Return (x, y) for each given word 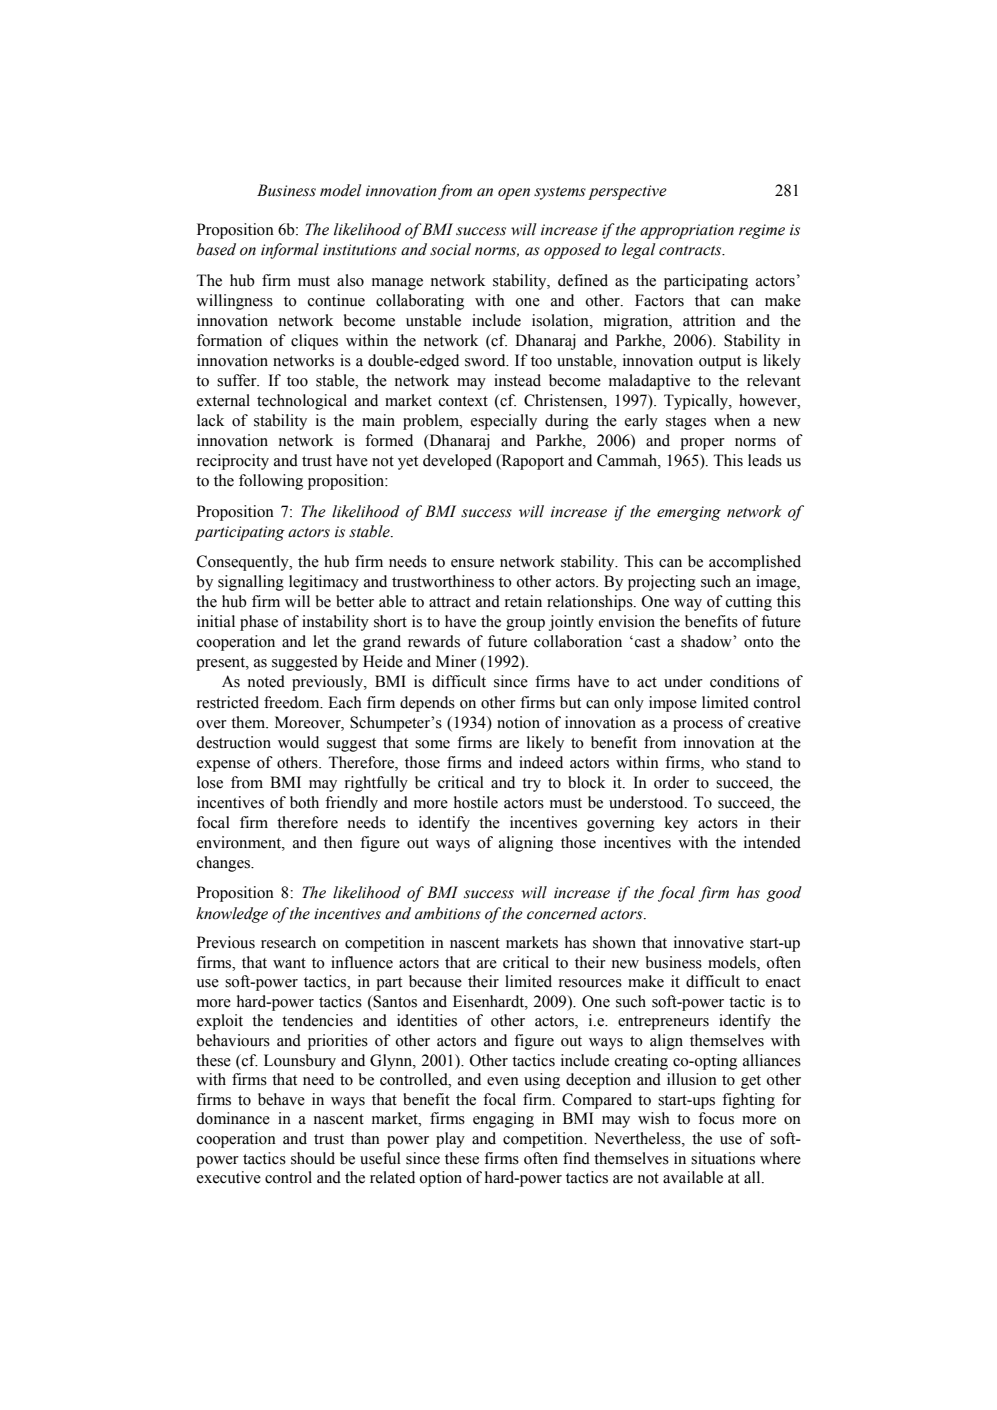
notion (518, 722)
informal (290, 251)
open (514, 194)
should (313, 1158)
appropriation (687, 231)
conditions (744, 681)
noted (266, 681)
